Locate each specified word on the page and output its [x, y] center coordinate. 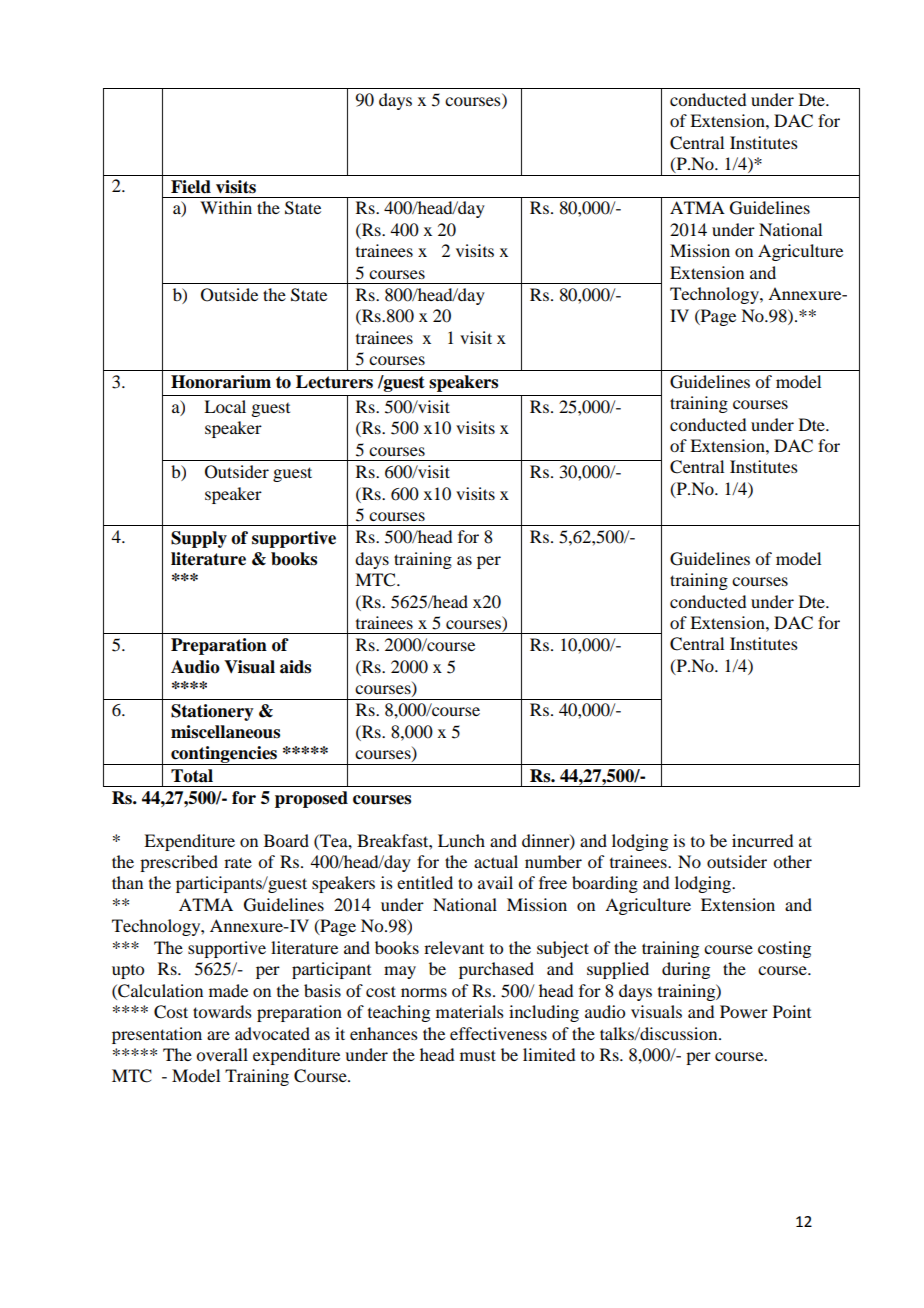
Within [226, 207]
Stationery [212, 712]
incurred [762, 840]
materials [470, 1011]
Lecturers [334, 382]
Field [191, 187]
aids [295, 667]
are [218, 1035]
